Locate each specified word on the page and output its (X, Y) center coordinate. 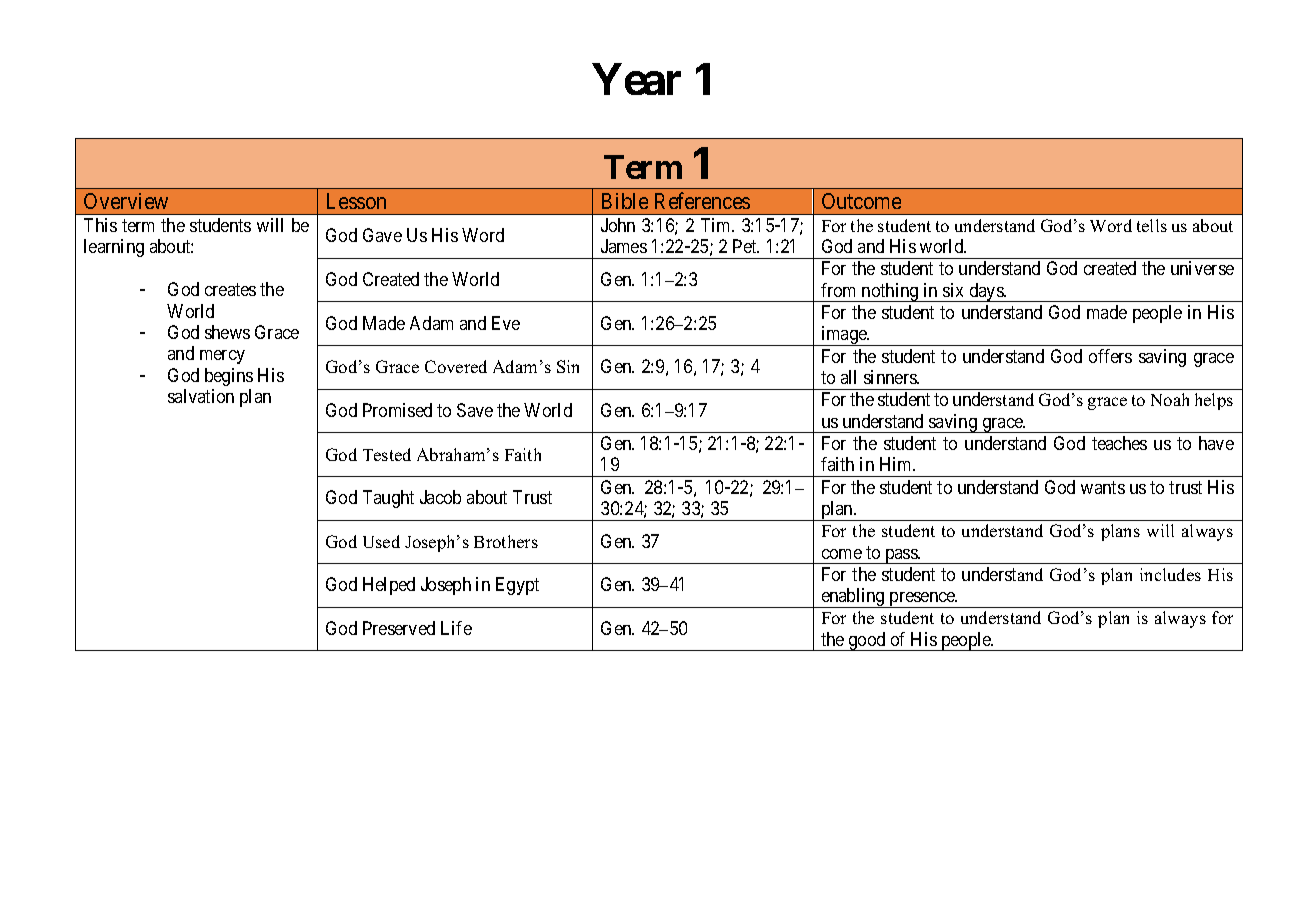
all (848, 377)
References (702, 200)
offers (1110, 356)
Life (456, 628)
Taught (388, 499)
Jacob (440, 497)
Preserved (399, 628)
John (618, 225)
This (100, 225)
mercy (222, 357)
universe (1202, 268)
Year (637, 79)
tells (1152, 225)
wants (1103, 487)
